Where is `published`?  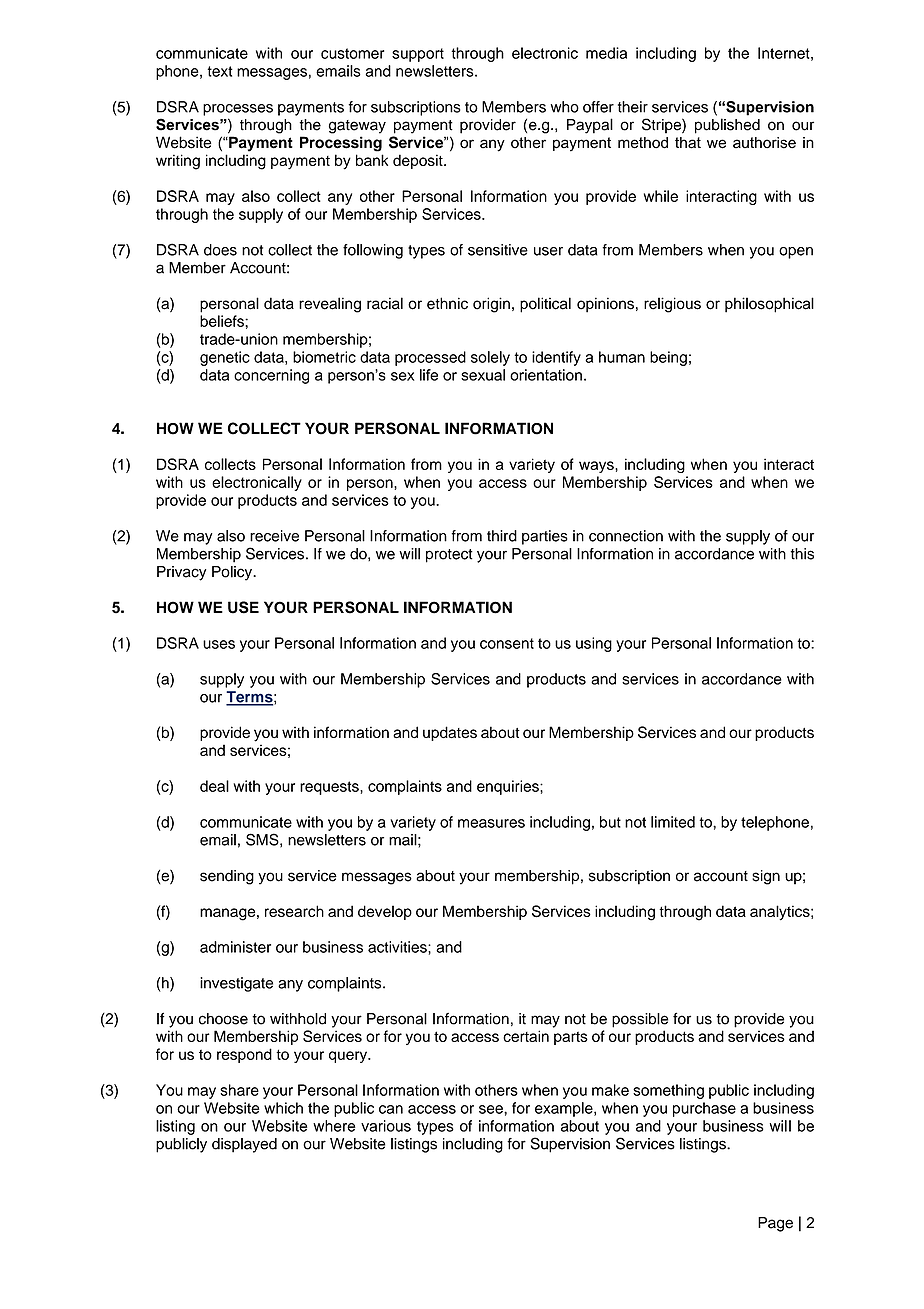 published is located at coordinates (727, 126).
